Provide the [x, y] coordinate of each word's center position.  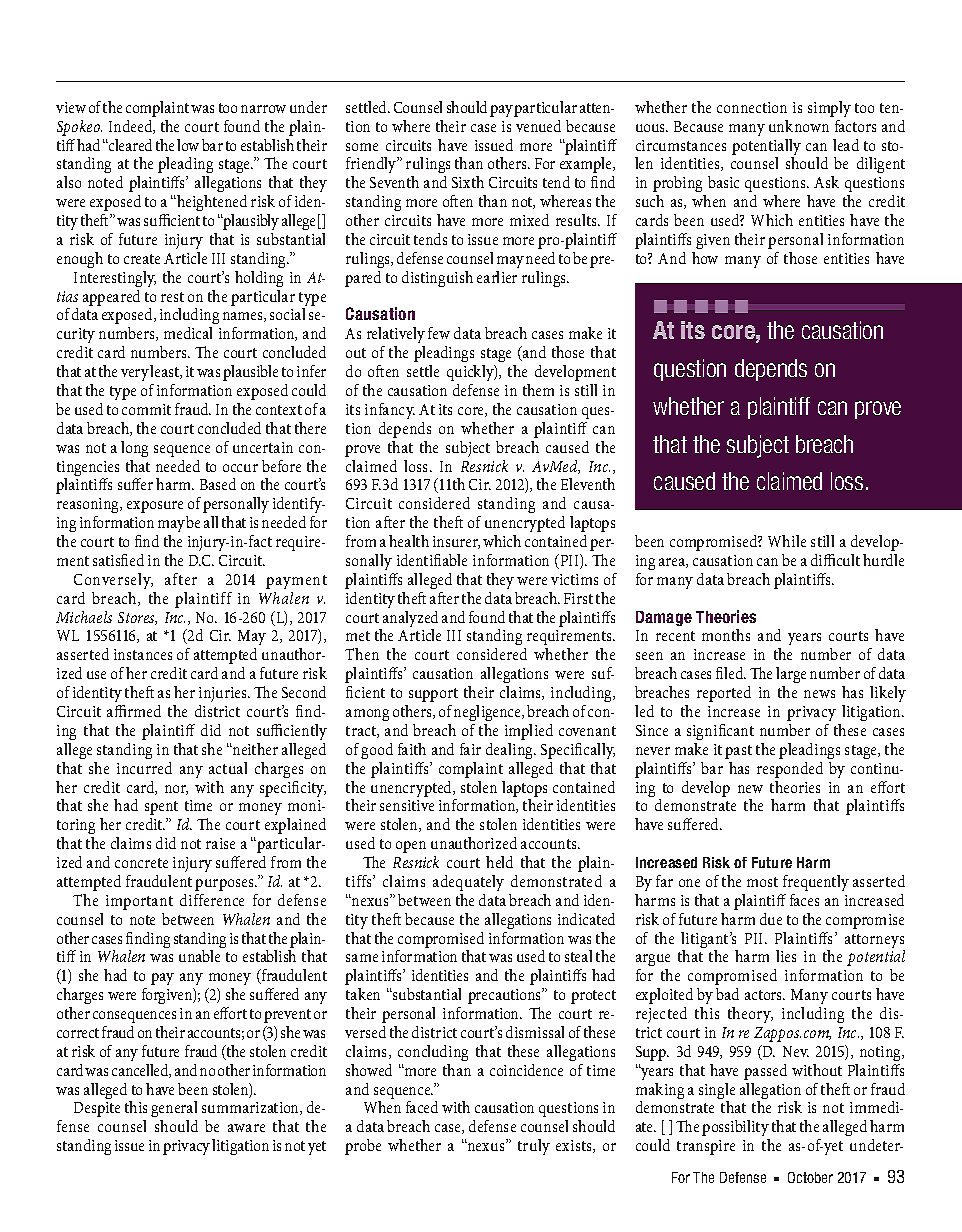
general [174, 1111]
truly [534, 1147]
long [134, 449]
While [787, 541]
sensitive [407, 805]
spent [161, 808]
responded [790, 770]
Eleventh [588, 484]
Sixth [468, 182]
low [188, 145]
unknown [799, 126]
